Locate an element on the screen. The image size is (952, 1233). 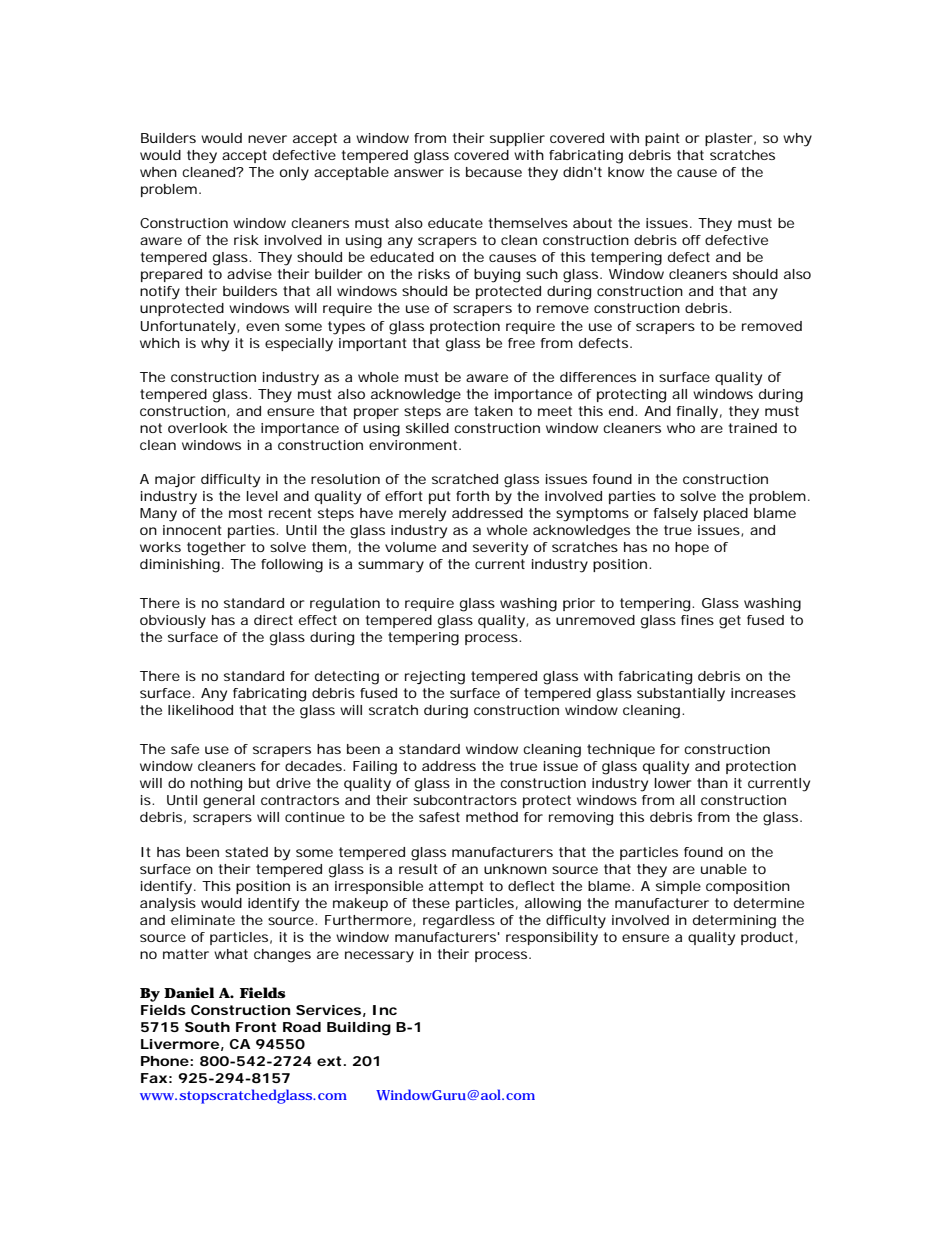
answer is located at coordinates (419, 173).
